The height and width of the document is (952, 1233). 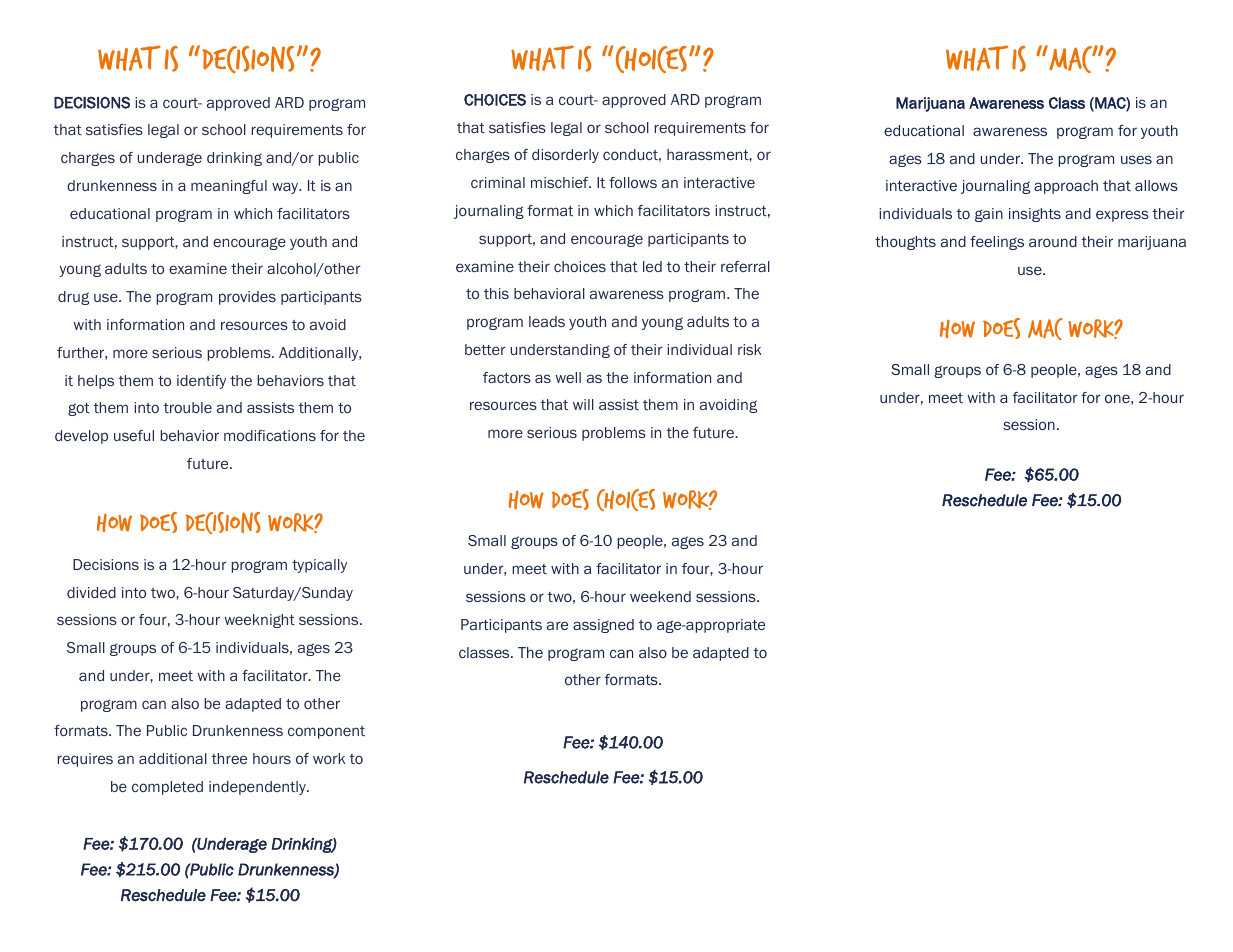 What do you see at coordinates (749, 349) in the document?
I see `risk` at bounding box center [749, 349].
